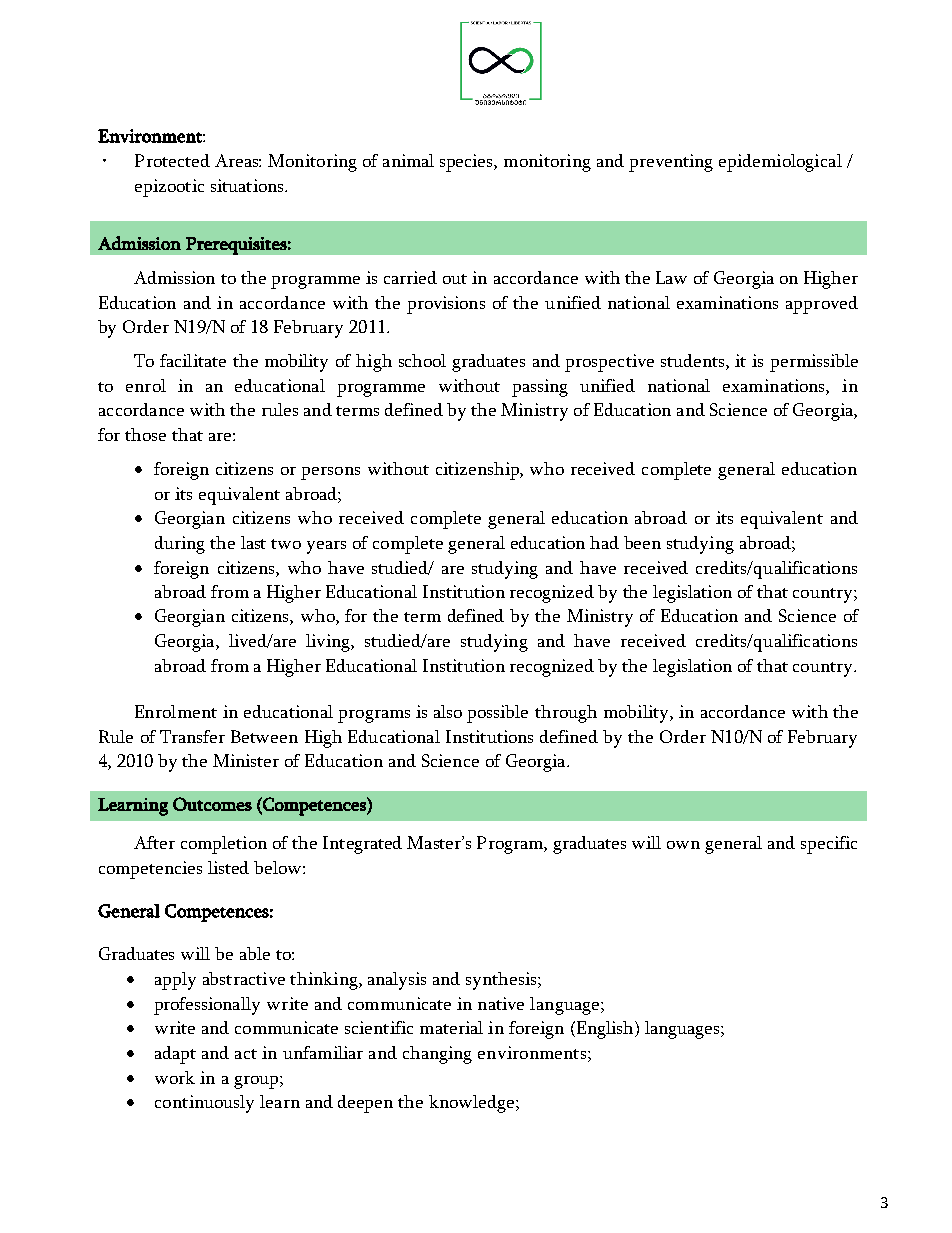  Describe the element at coordinates (246, 760) in the image. I see `Minister` at that location.
